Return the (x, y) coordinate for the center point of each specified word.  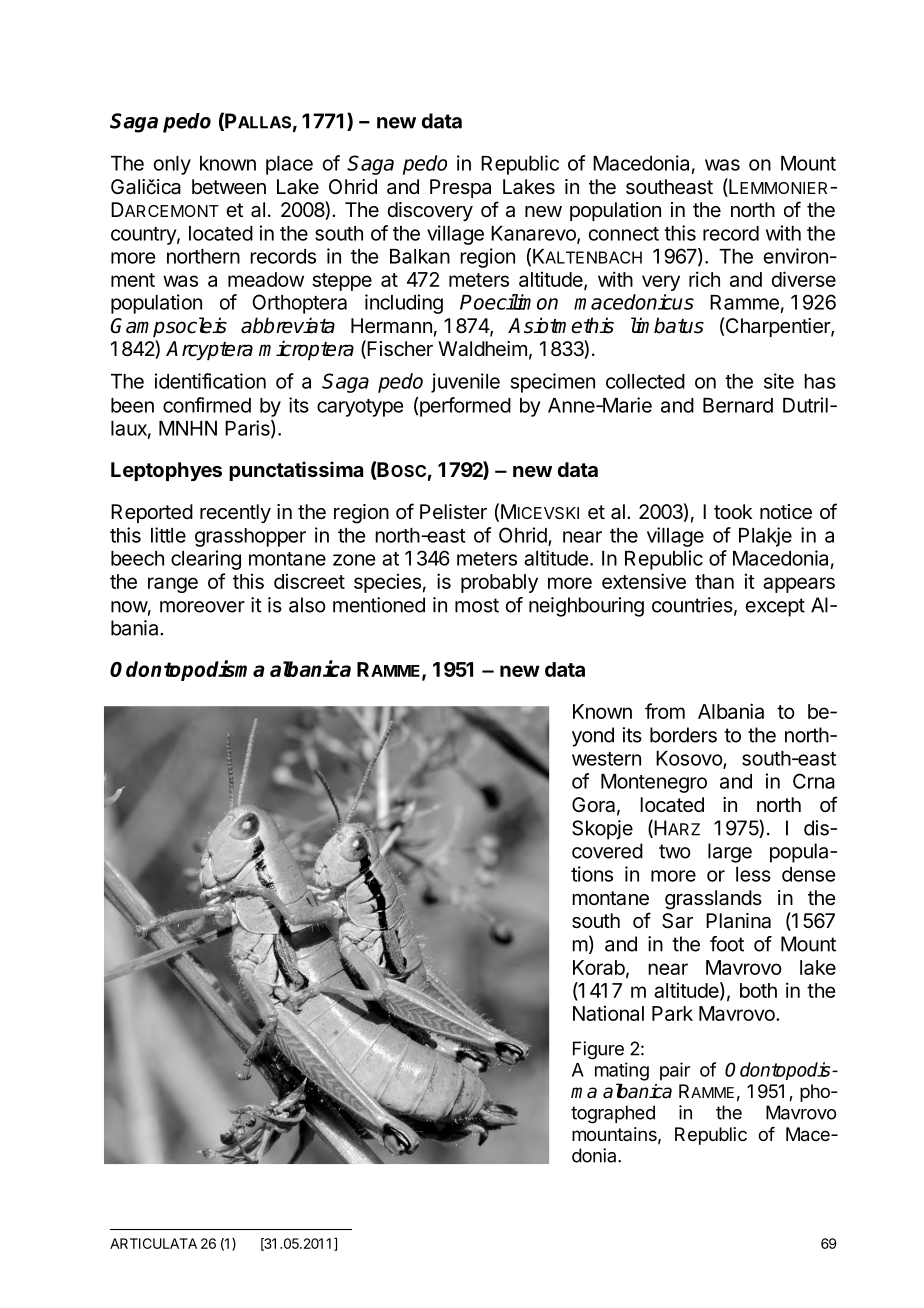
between (229, 187)
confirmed (207, 405)
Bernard (738, 405)
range (173, 585)
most (477, 605)
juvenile (465, 383)
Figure (598, 1050)
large (730, 853)
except (775, 607)
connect (624, 234)
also (307, 605)
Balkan (420, 256)
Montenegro (654, 783)
